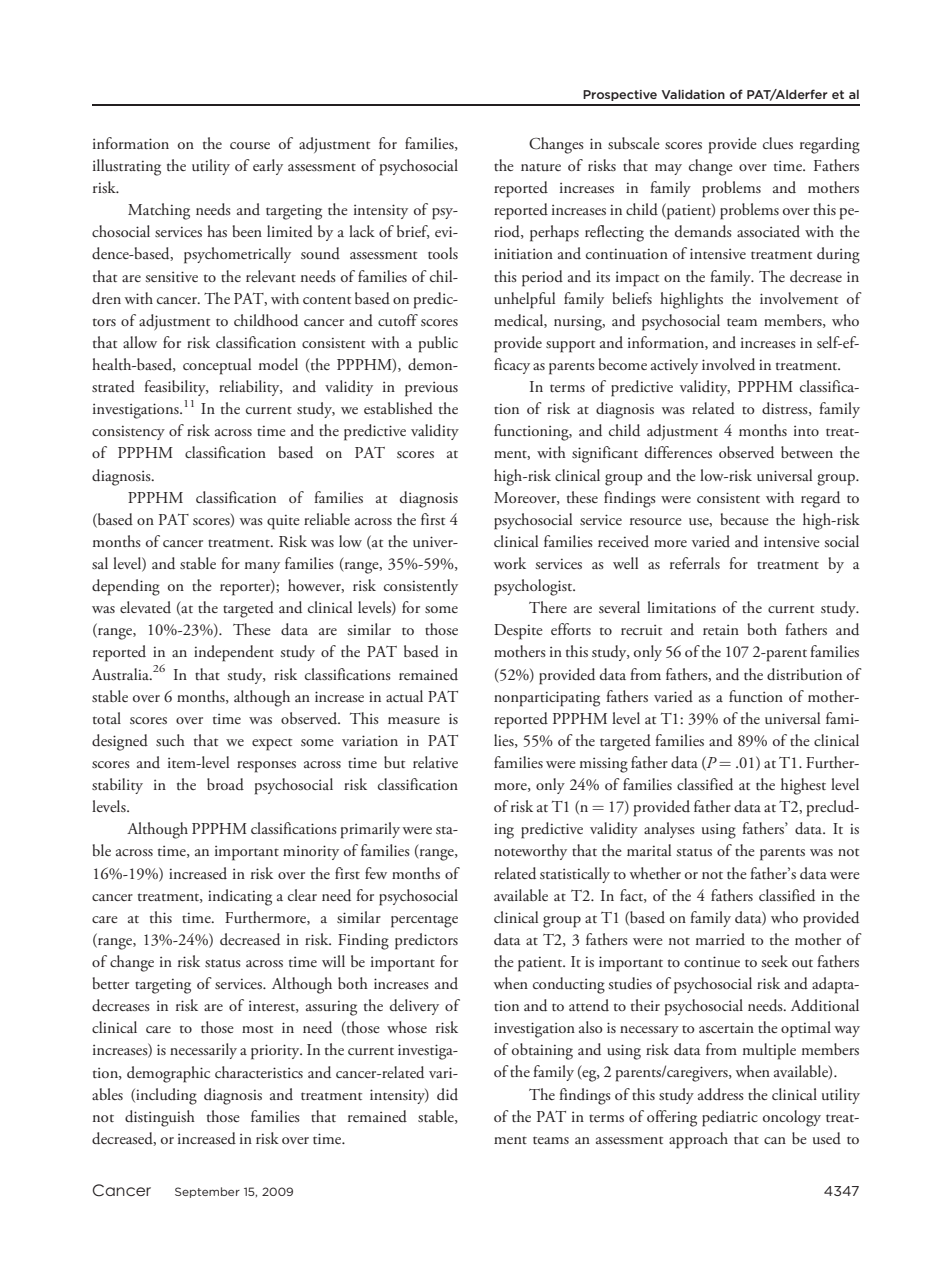 The width and height of the page is (952, 1265). I want to click on September, so click(207, 1192).
